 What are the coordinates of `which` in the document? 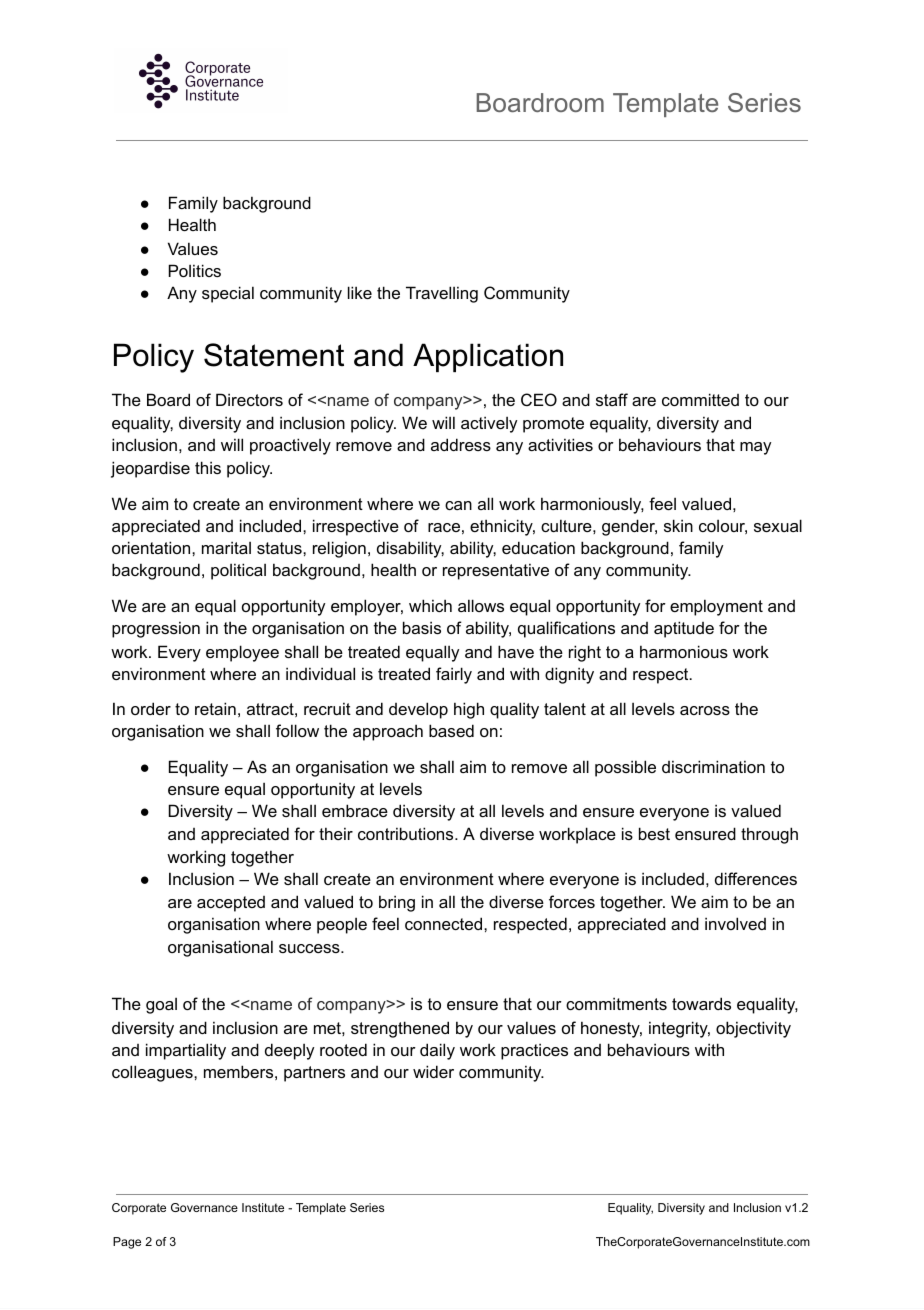 It's located at (430, 605).
